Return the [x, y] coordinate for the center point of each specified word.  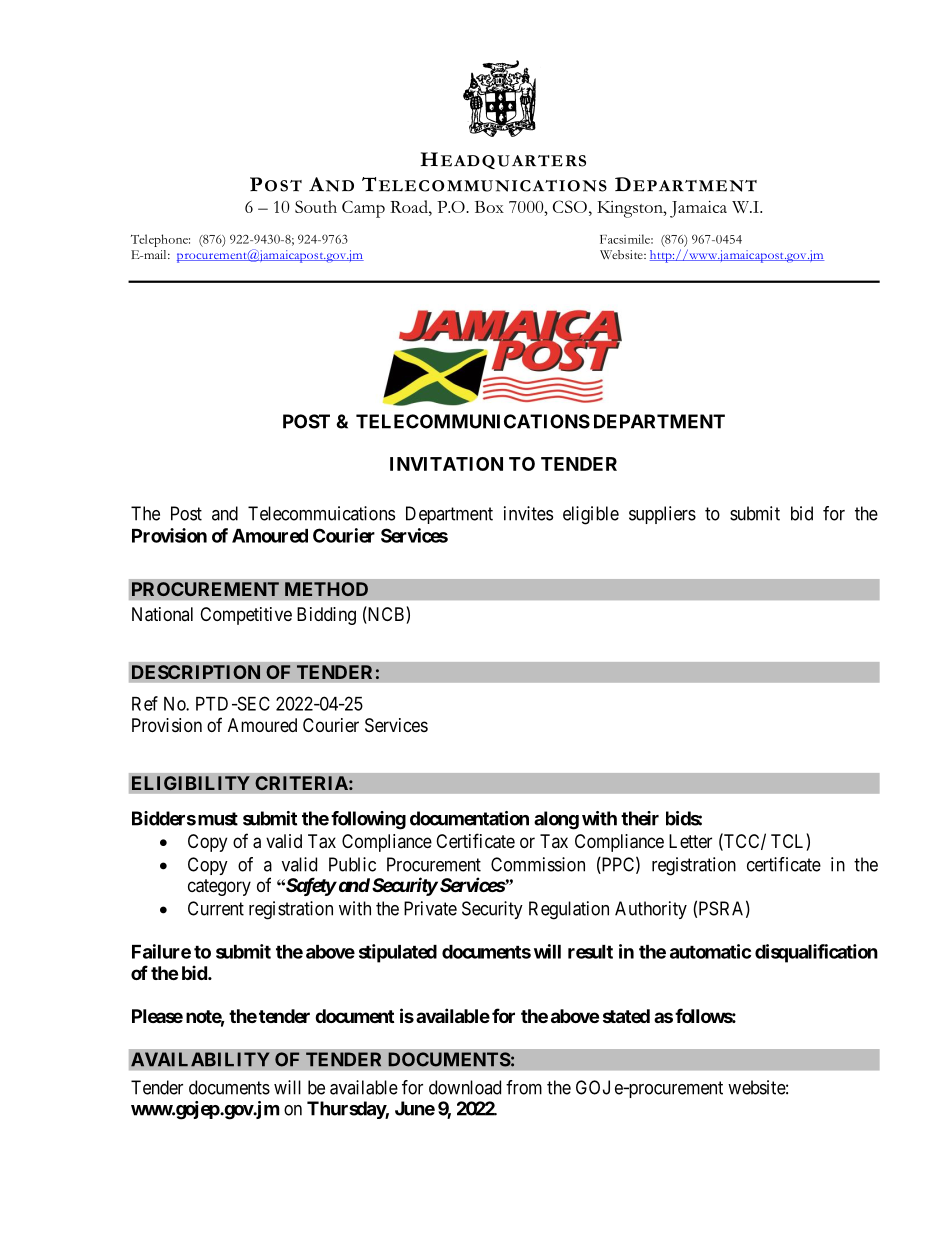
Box [489, 207]
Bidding [326, 616]
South [316, 206]
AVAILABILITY [200, 1059]
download [465, 1087]
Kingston [631, 209]
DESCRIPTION [196, 672]
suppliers [662, 515]
